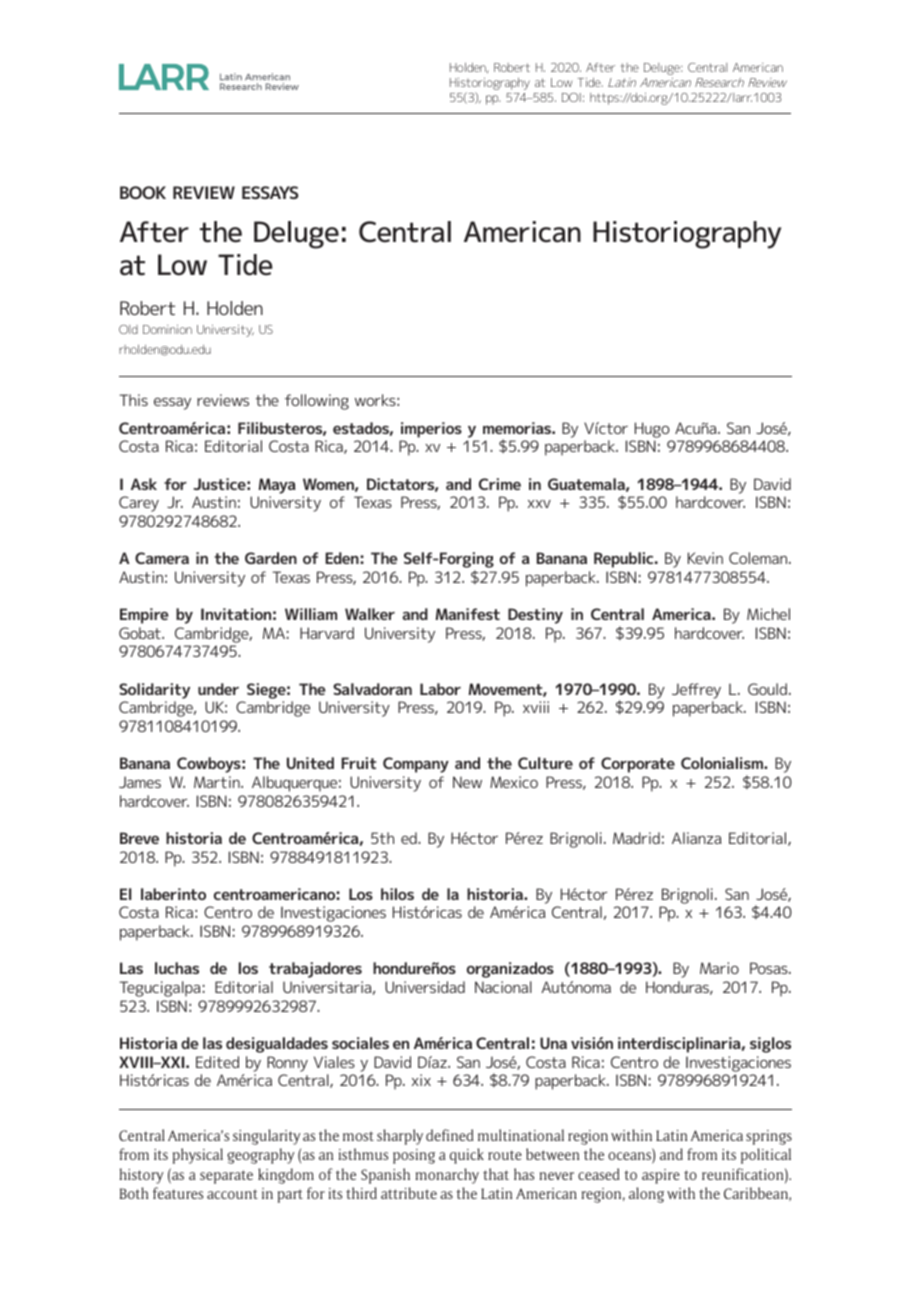  What do you see at coordinates (173, 894) in the document?
I see `laberinto` at bounding box center [173, 894].
